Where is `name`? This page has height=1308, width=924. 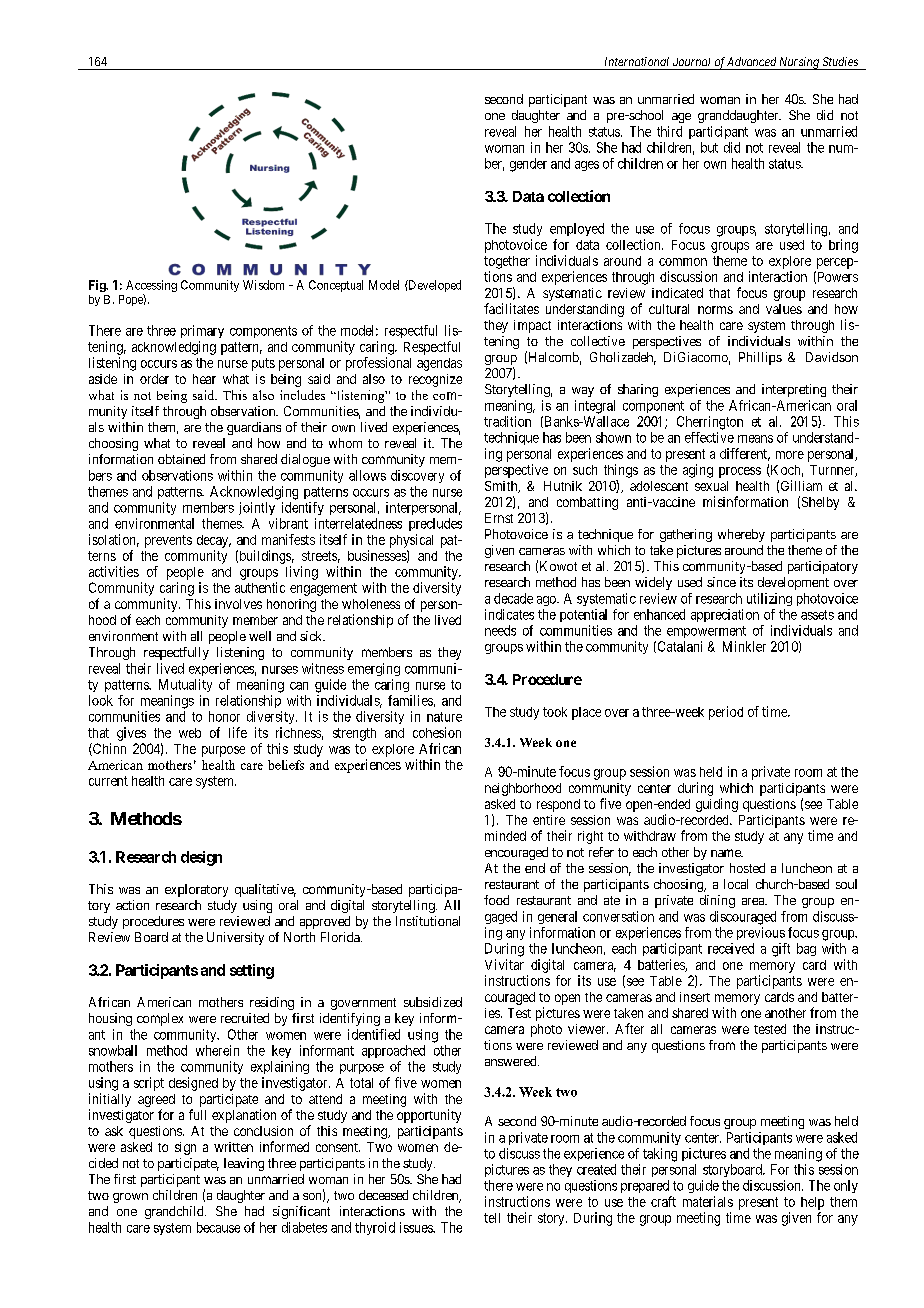 name is located at coordinates (727, 853).
